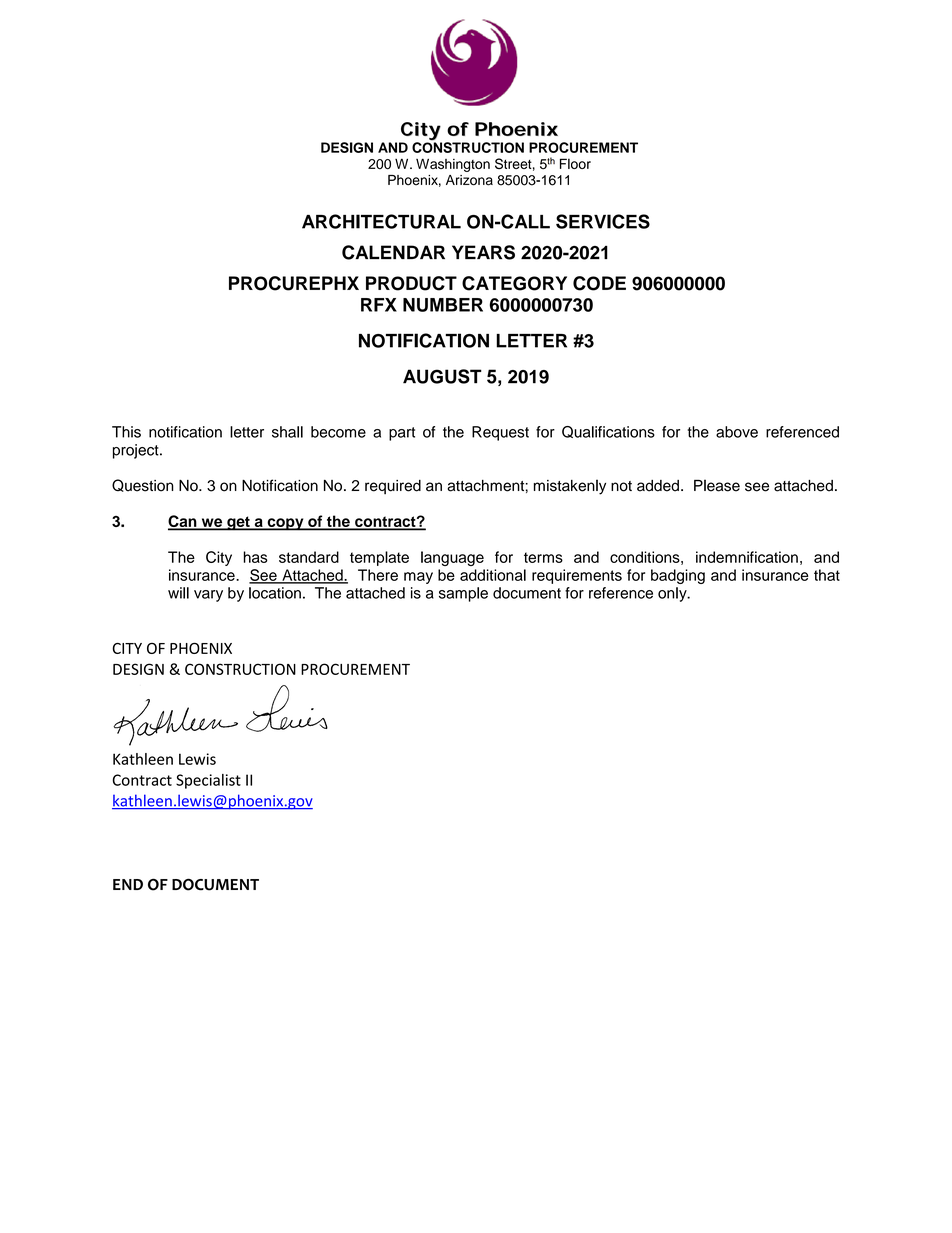 The image size is (952, 1233). I want to click on Specialist, so click(208, 781).
